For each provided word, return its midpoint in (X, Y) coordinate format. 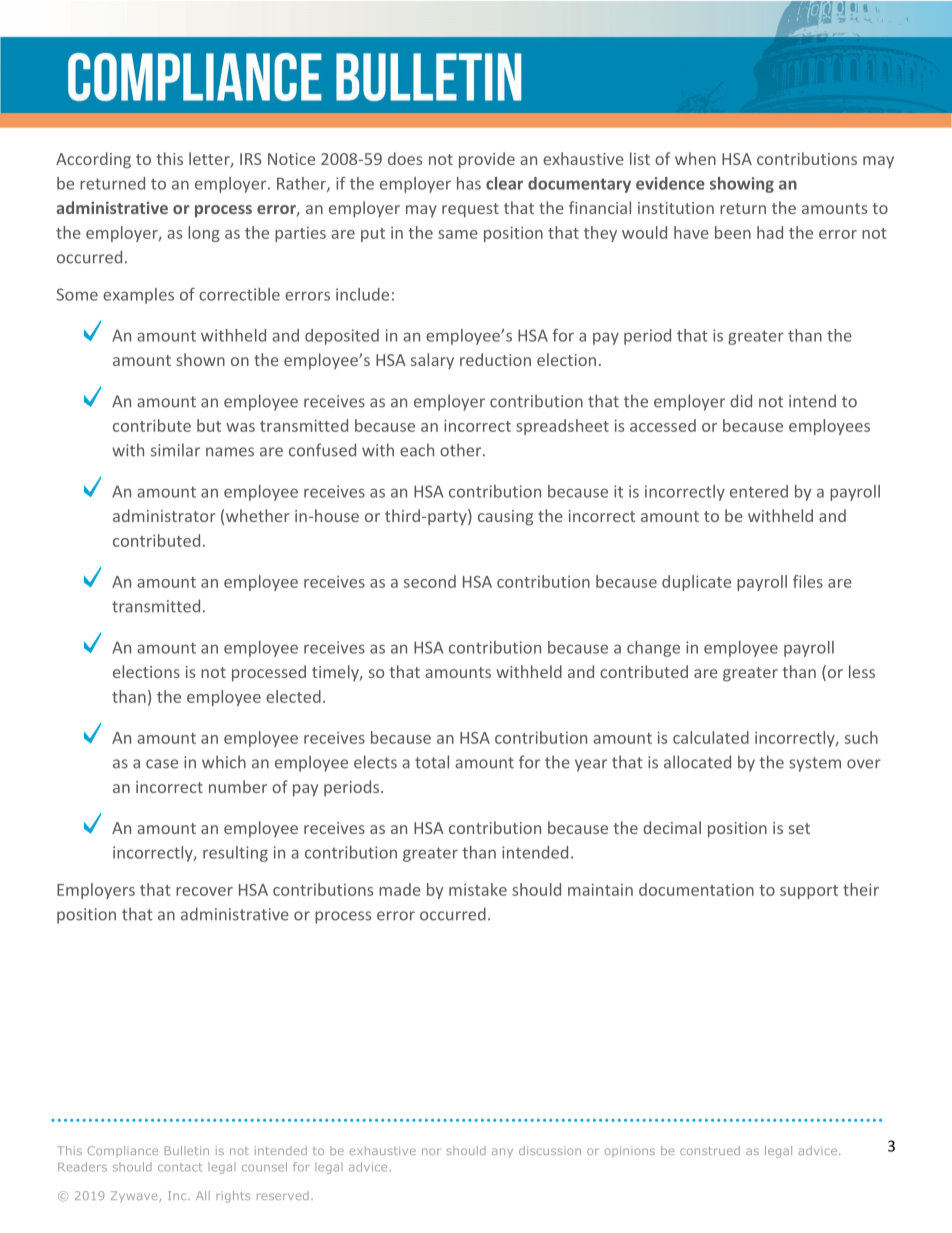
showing (742, 185)
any (502, 1152)
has (469, 183)
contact (180, 1167)
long (204, 234)
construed (710, 1150)
